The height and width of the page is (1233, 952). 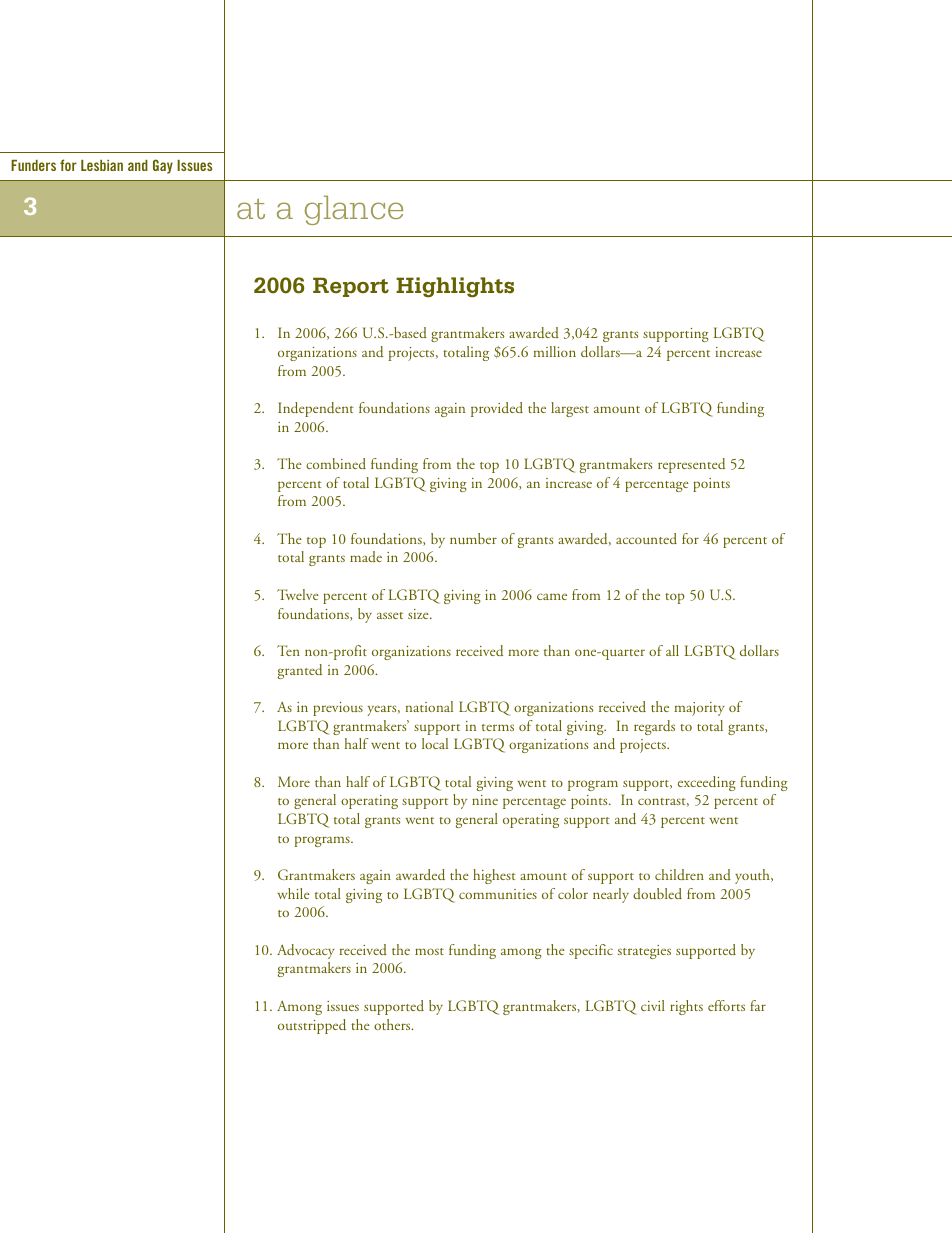 What do you see at coordinates (570, 409) in the page?
I see `largest` at bounding box center [570, 409].
